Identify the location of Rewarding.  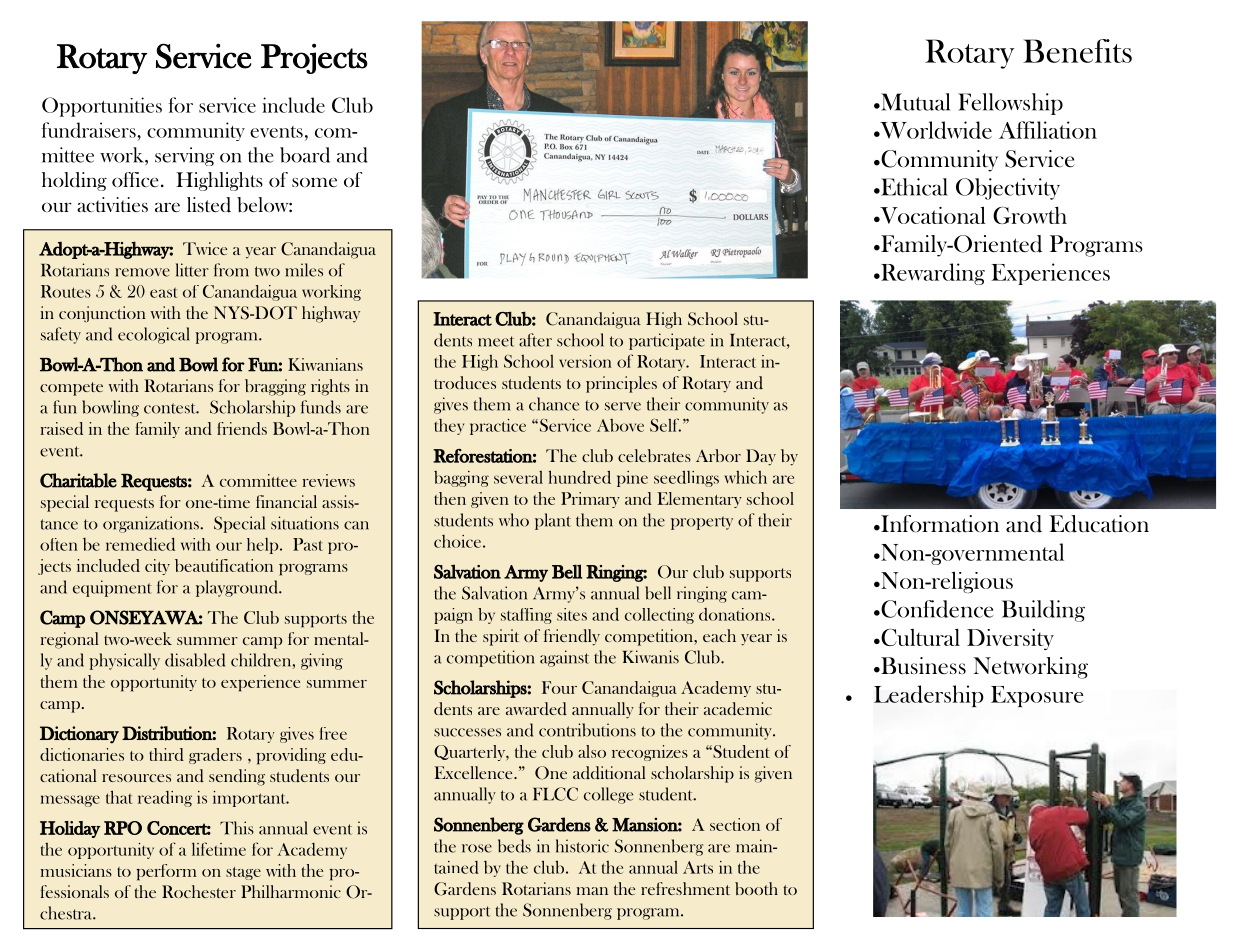
(932, 274).
